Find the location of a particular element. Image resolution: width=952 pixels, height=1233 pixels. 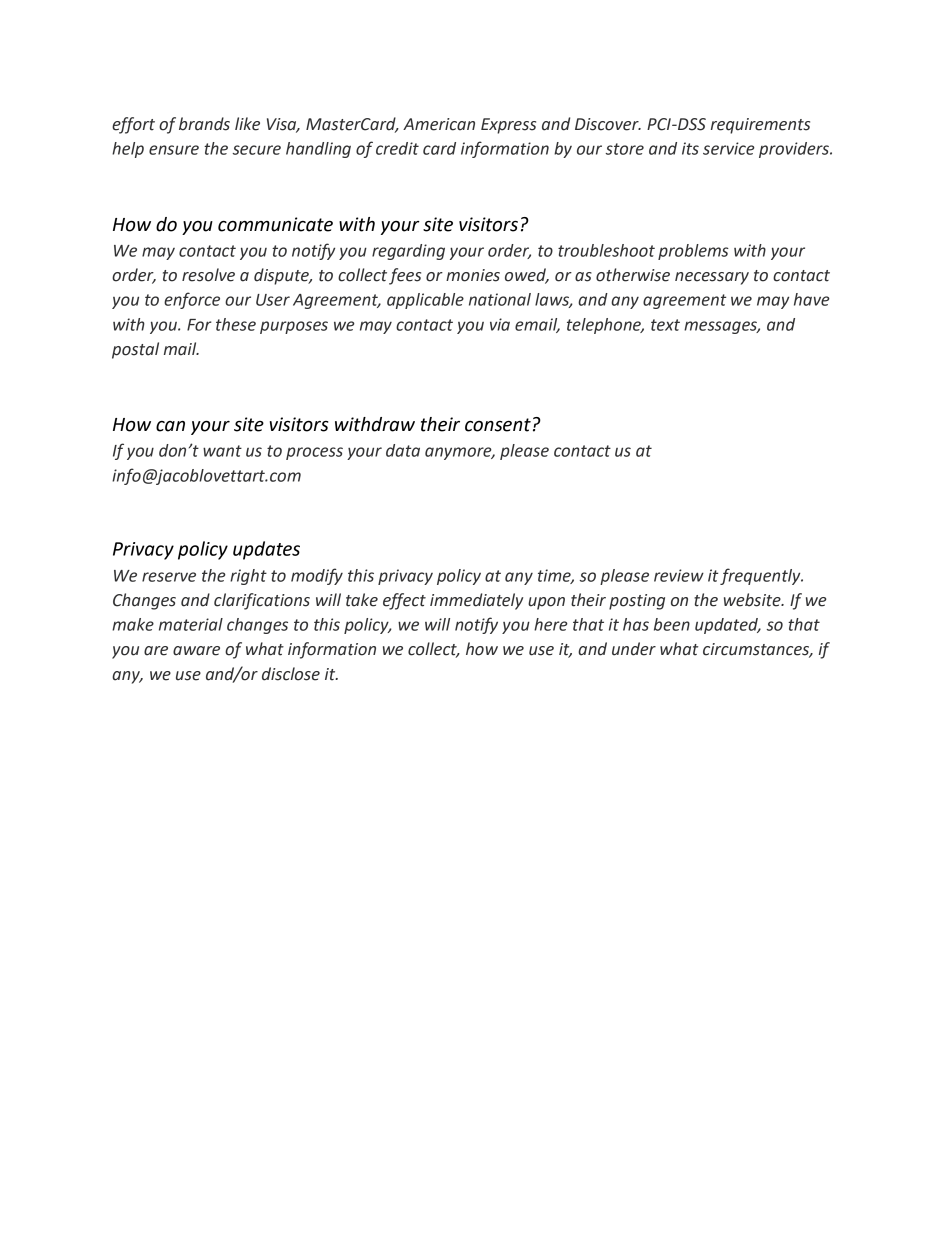

American is located at coordinates (439, 124).
